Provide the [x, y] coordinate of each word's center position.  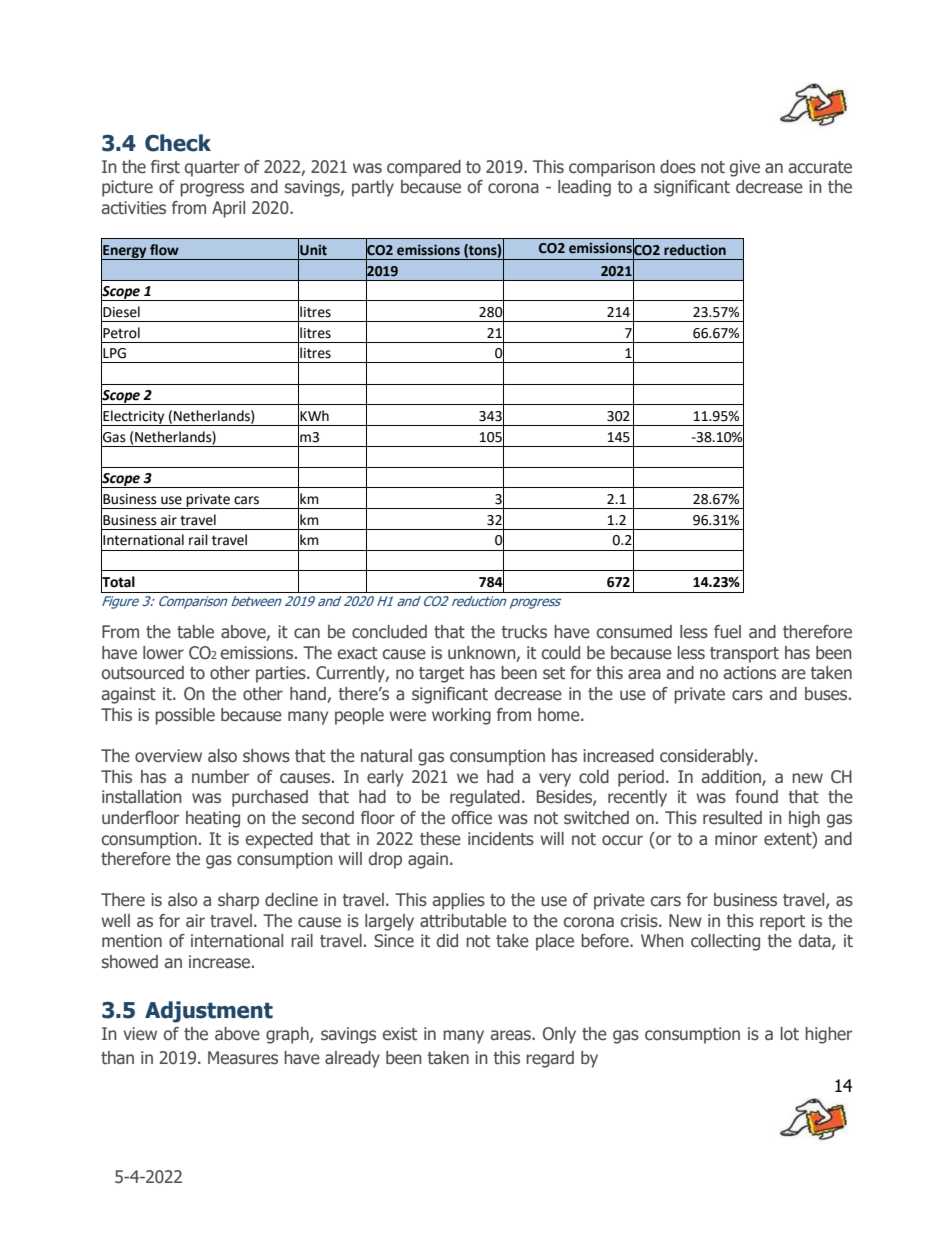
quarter [212, 169]
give [745, 168]
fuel [727, 632]
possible [185, 716]
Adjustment [209, 1012]
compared [424, 168]
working [461, 716]
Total [118, 581]
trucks [524, 632]
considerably [708, 757]
